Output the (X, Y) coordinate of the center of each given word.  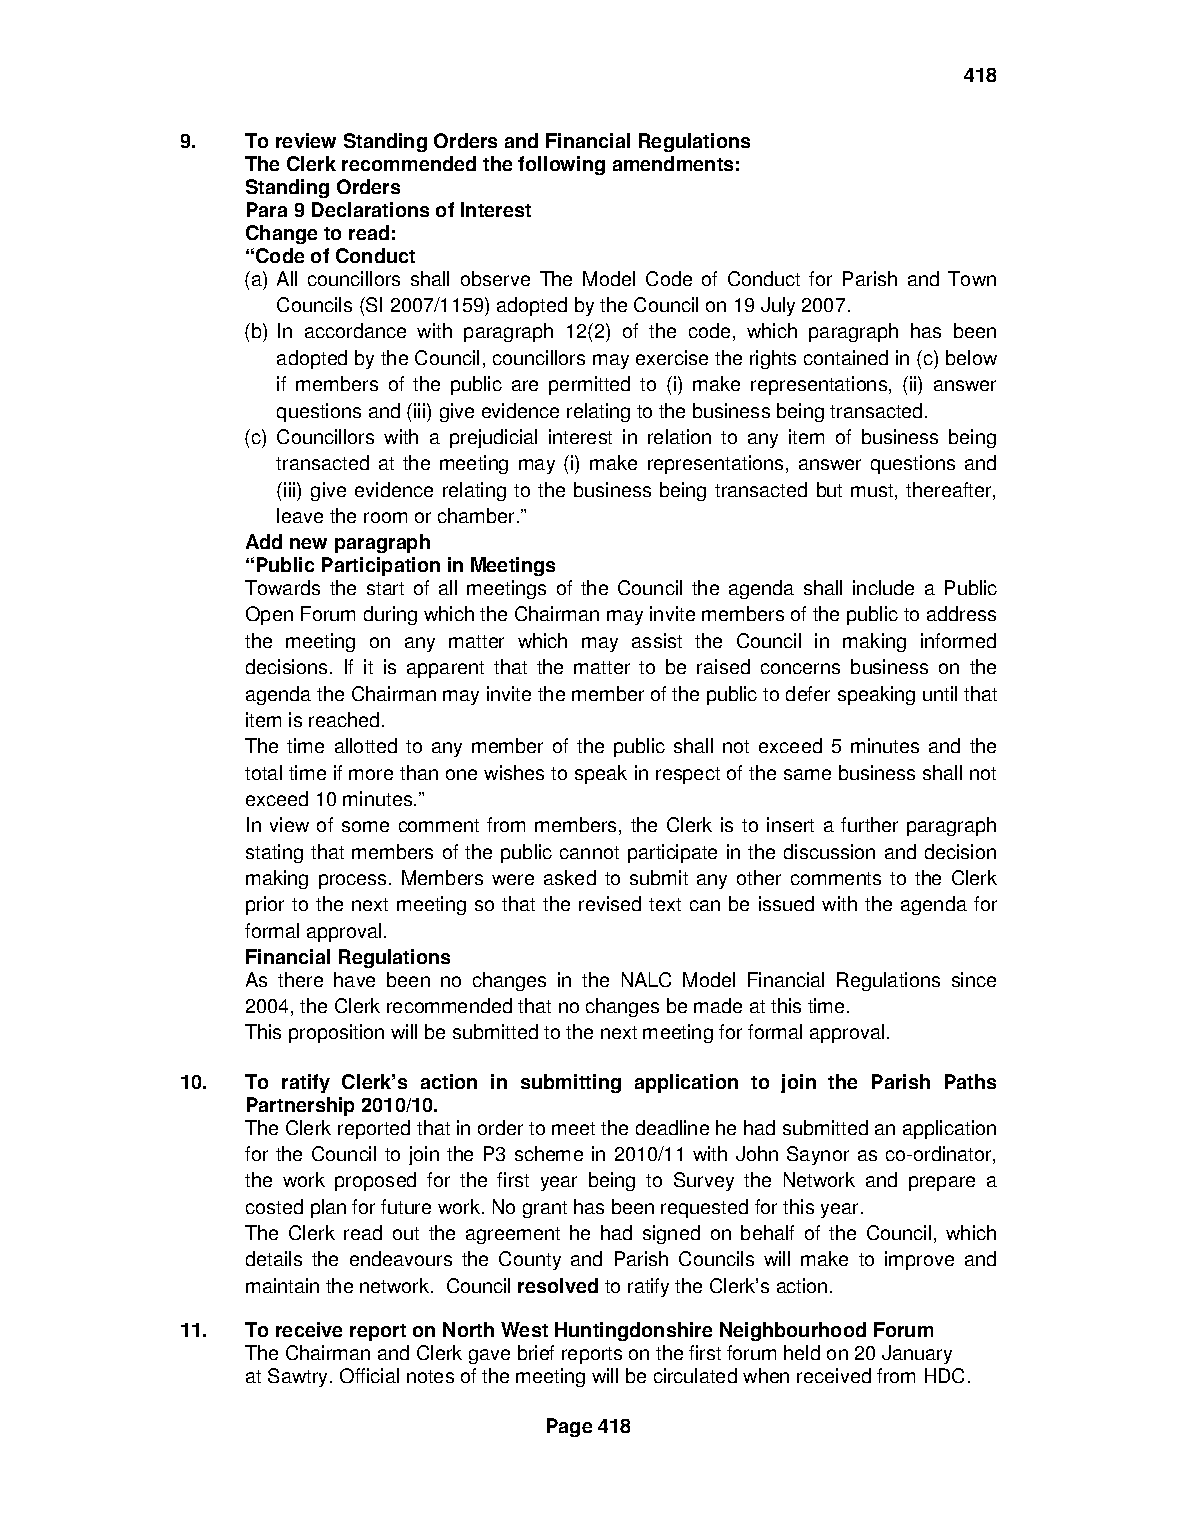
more (371, 774)
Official (369, 1375)
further (869, 824)
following (561, 165)
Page (569, 1427)
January (917, 1354)
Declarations (370, 209)
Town (972, 278)
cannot (589, 852)
